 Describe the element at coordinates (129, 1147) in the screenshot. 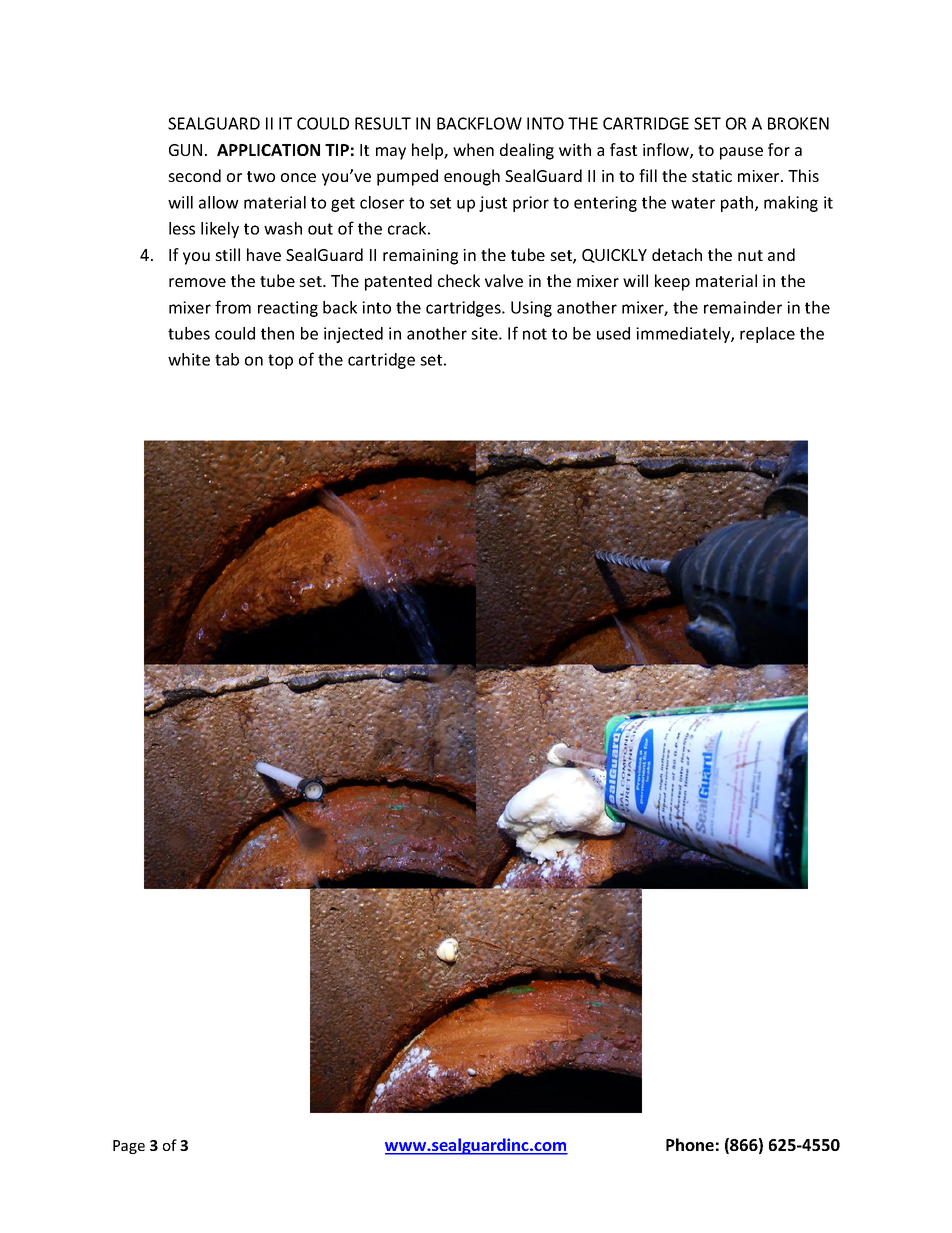

I see `Page` at that location.
